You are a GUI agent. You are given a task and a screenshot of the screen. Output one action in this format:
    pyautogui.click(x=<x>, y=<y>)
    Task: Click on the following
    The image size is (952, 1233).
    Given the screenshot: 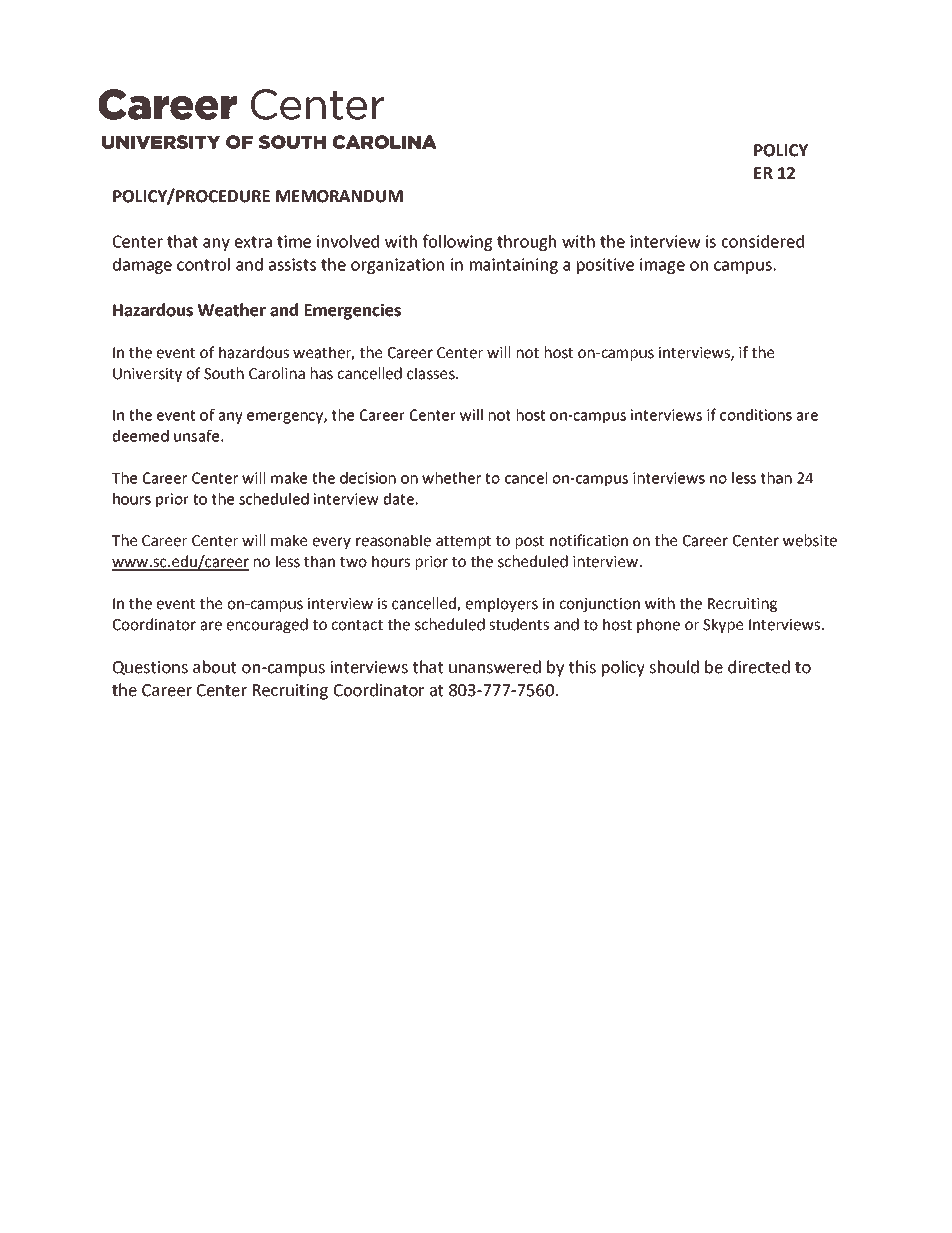 What is the action you would take?
    pyautogui.click(x=458, y=242)
